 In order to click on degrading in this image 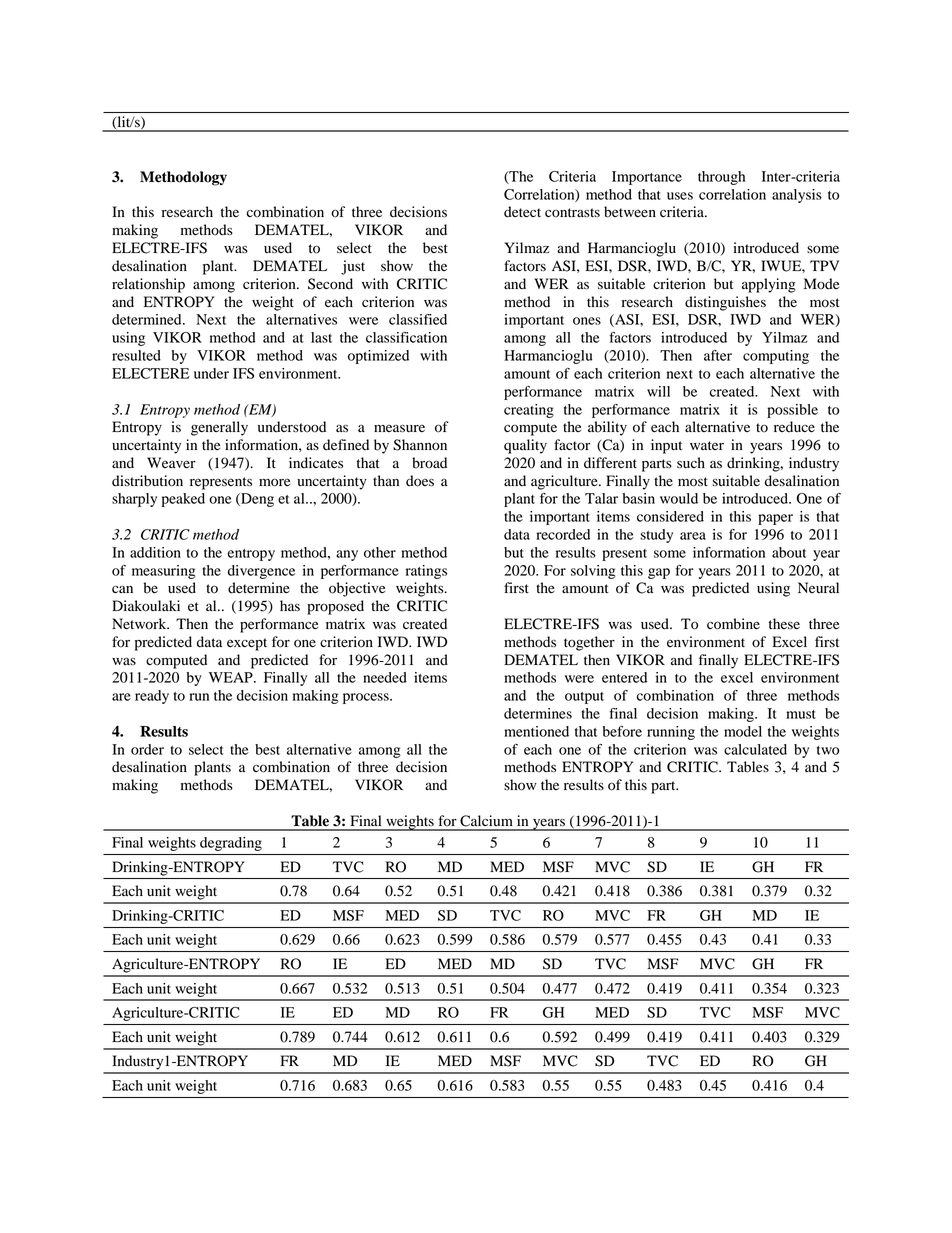, I will do `click(231, 844)`.
